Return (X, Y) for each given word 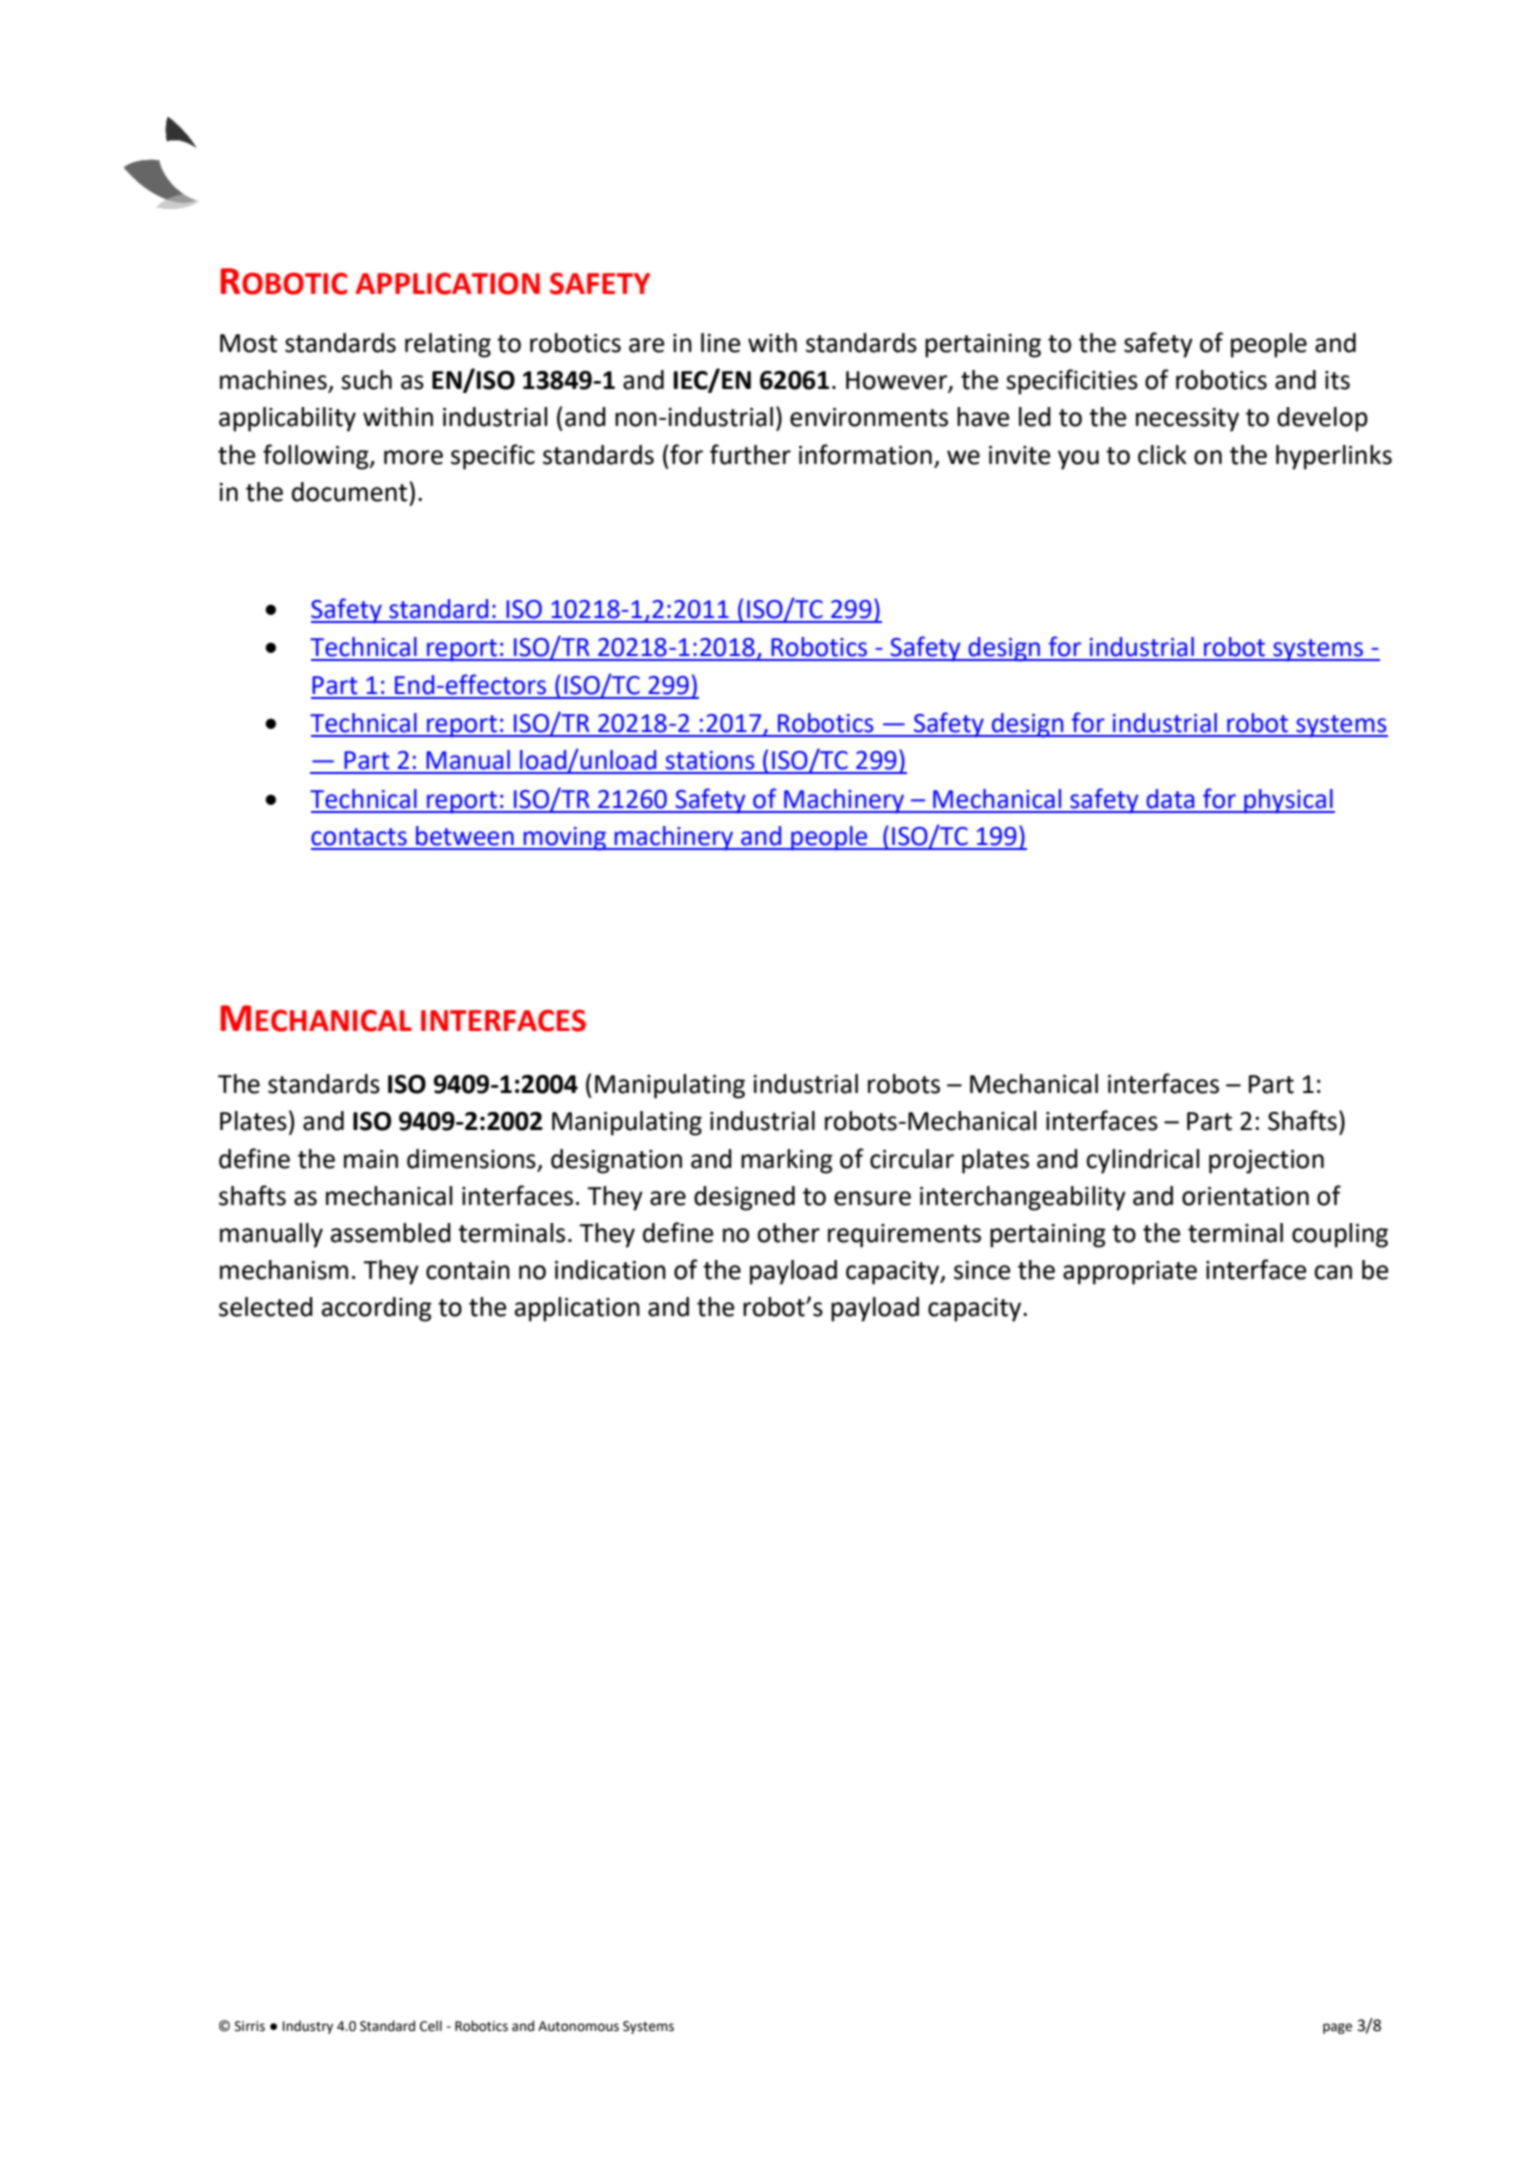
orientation (1245, 1196)
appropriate (1130, 1273)
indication (610, 1270)
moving (564, 839)
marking (787, 1161)
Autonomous (578, 2026)
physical (1288, 801)
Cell (431, 2026)
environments (869, 417)
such (366, 380)
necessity (1187, 420)
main (371, 1159)
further (750, 454)
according (377, 1309)
